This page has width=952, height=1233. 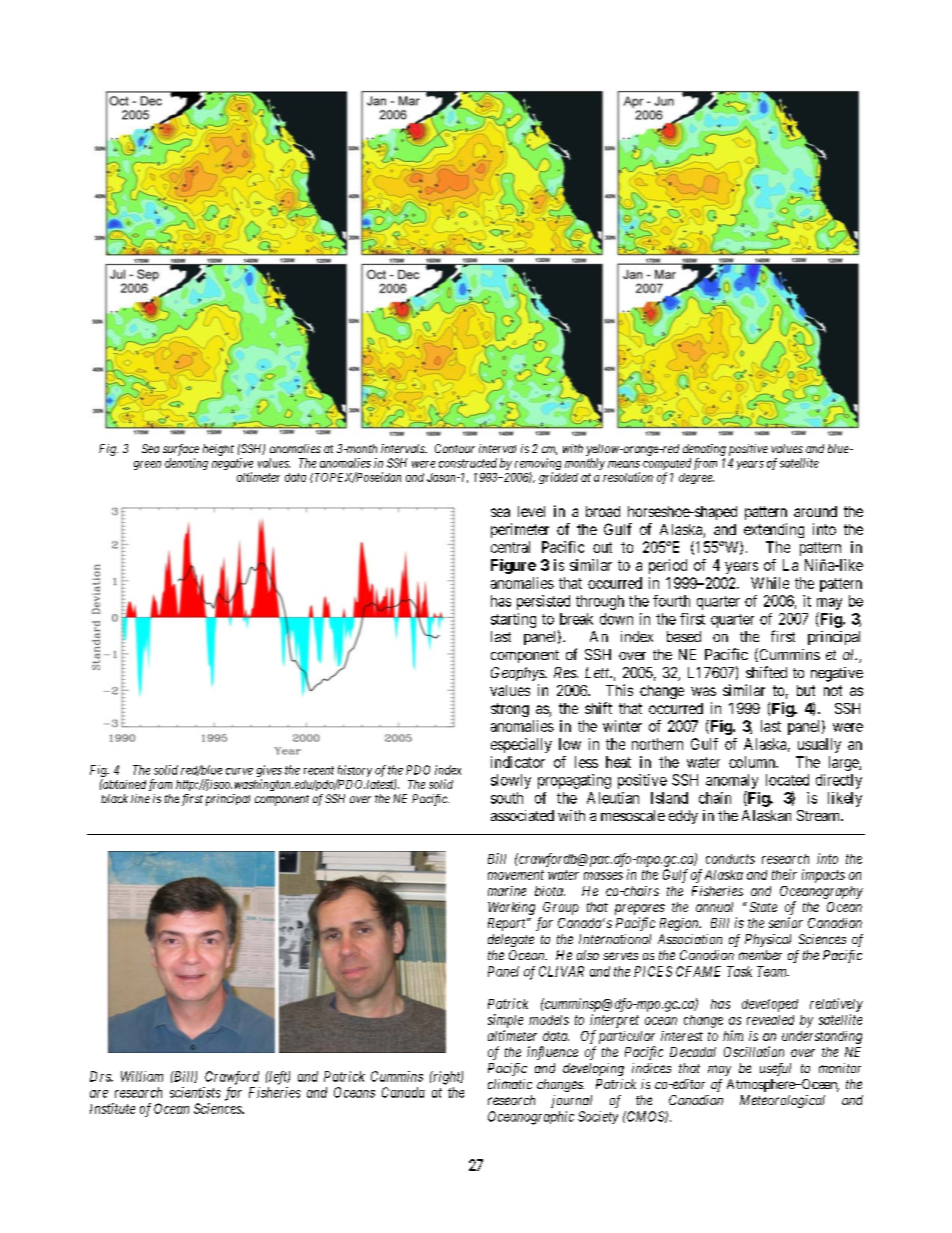 What do you see at coordinates (195, 1092) in the page?
I see `scientists` at bounding box center [195, 1092].
